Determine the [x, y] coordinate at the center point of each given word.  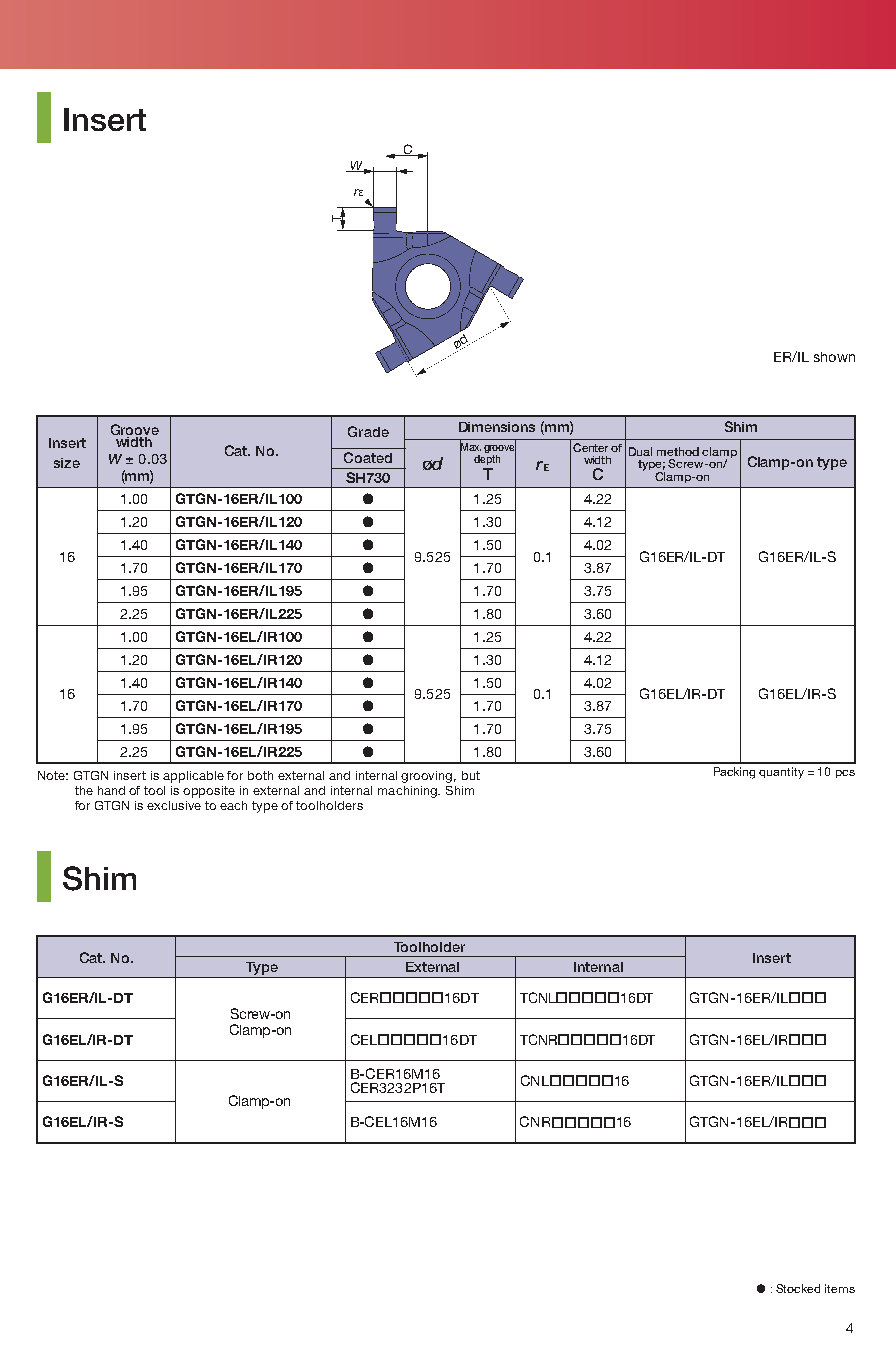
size [67, 463]
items [840, 1288]
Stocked [798, 1288]
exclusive [174, 805]
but [471, 775]
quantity [781, 773]
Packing [734, 773]
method [678, 451]
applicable [193, 777]
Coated [368, 457]
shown [834, 357]
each [233, 805]
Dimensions [497, 427]
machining [409, 792]
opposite [209, 792]
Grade [368, 431]
